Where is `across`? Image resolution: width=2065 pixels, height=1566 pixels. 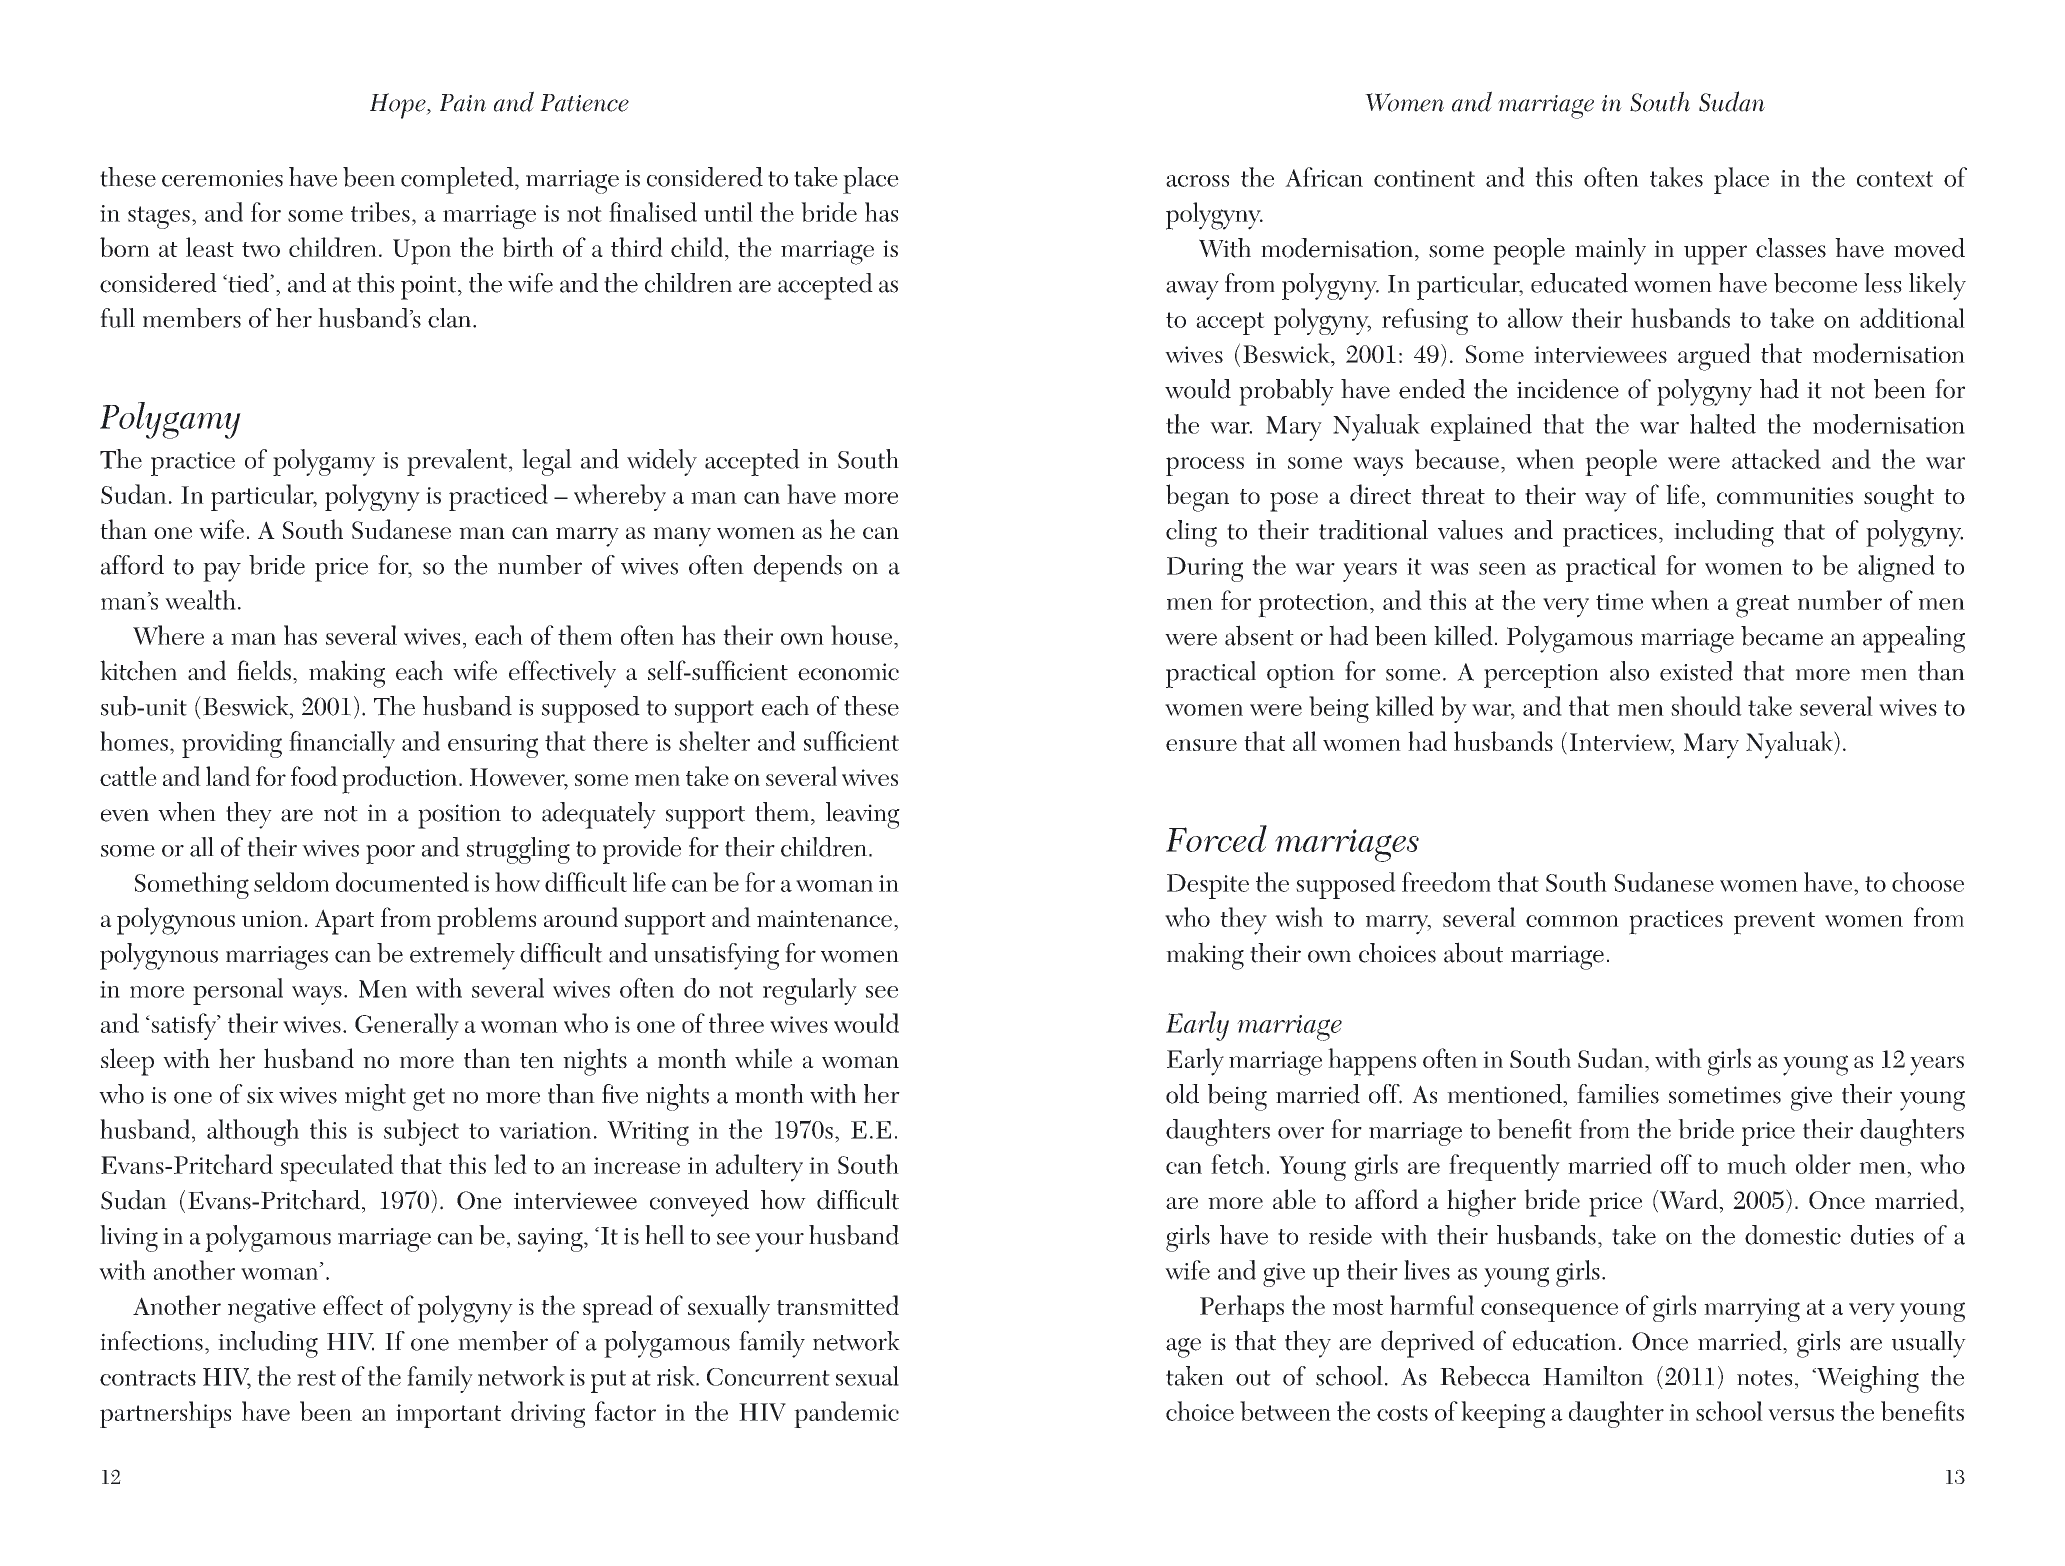
across is located at coordinates (1197, 181).
